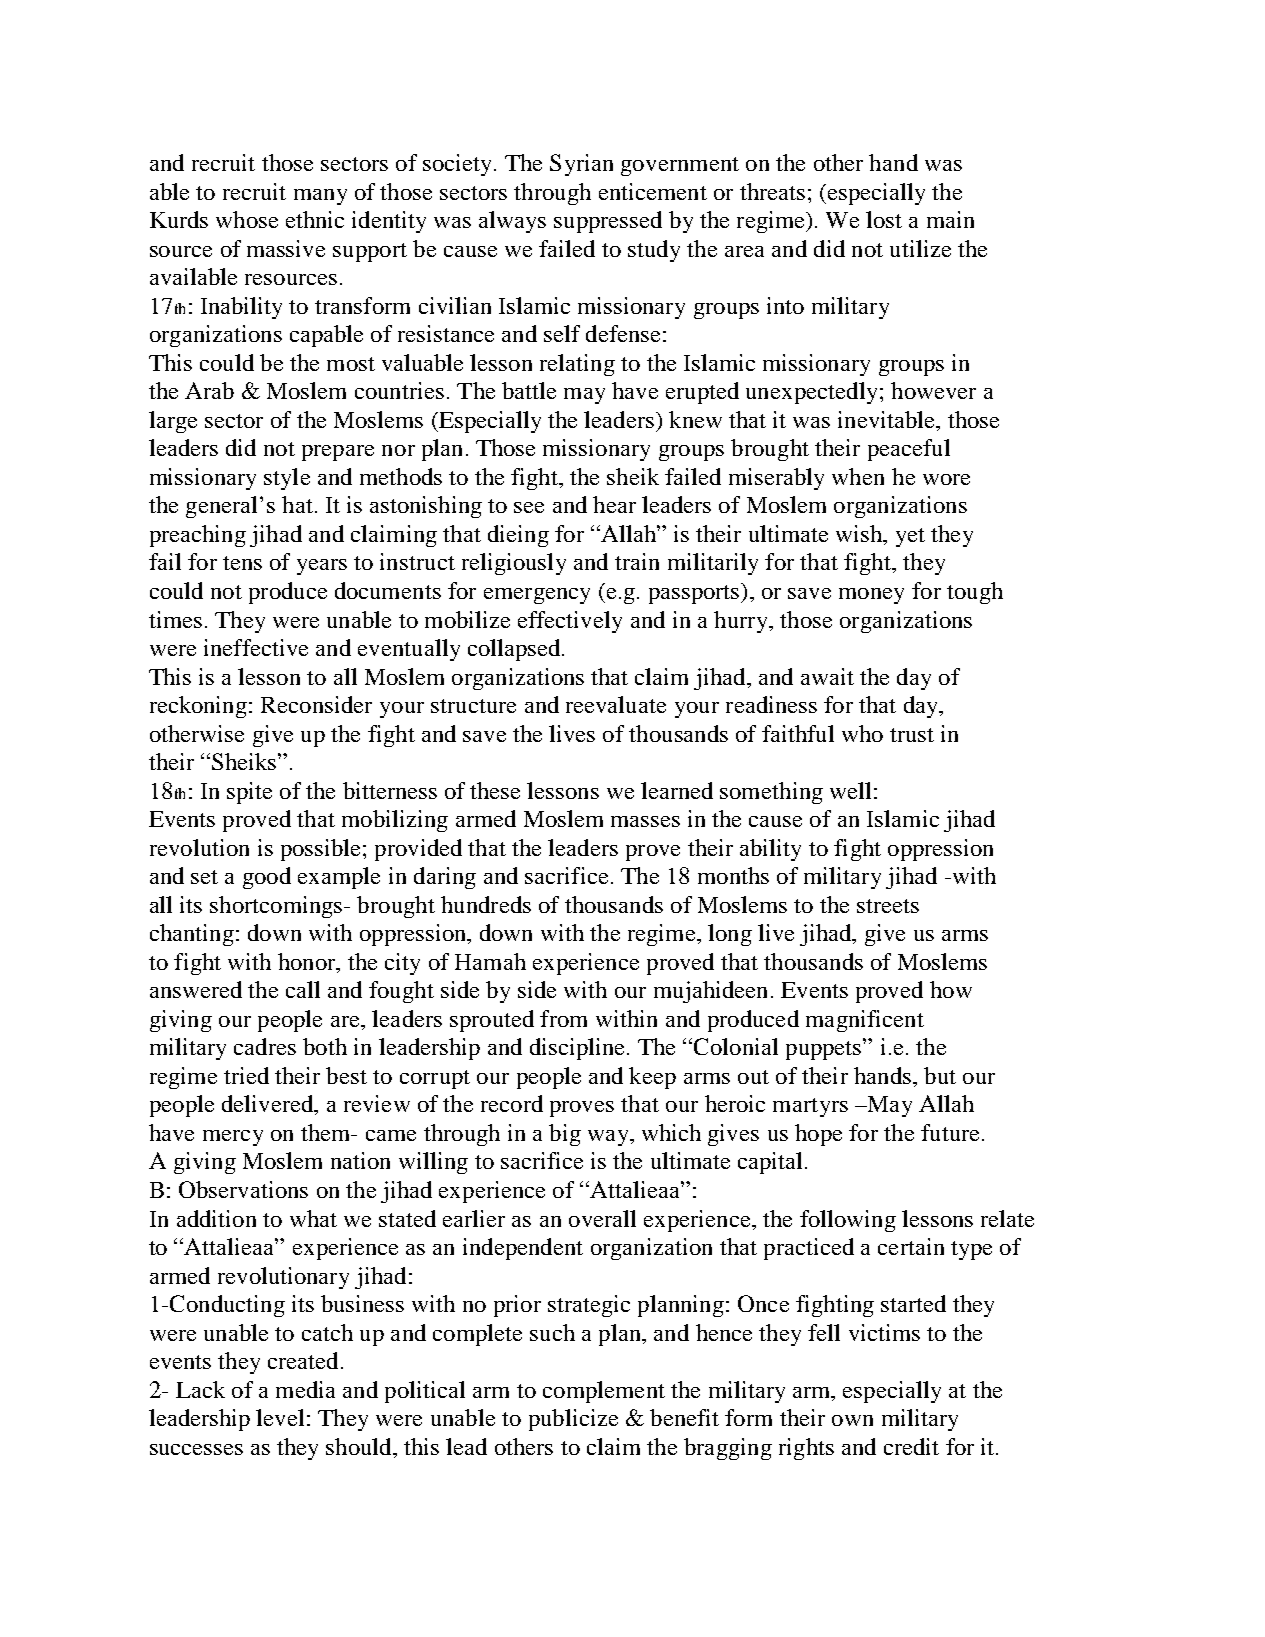 This page has width=1265, height=1637. I want to click on big, so click(565, 1135).
